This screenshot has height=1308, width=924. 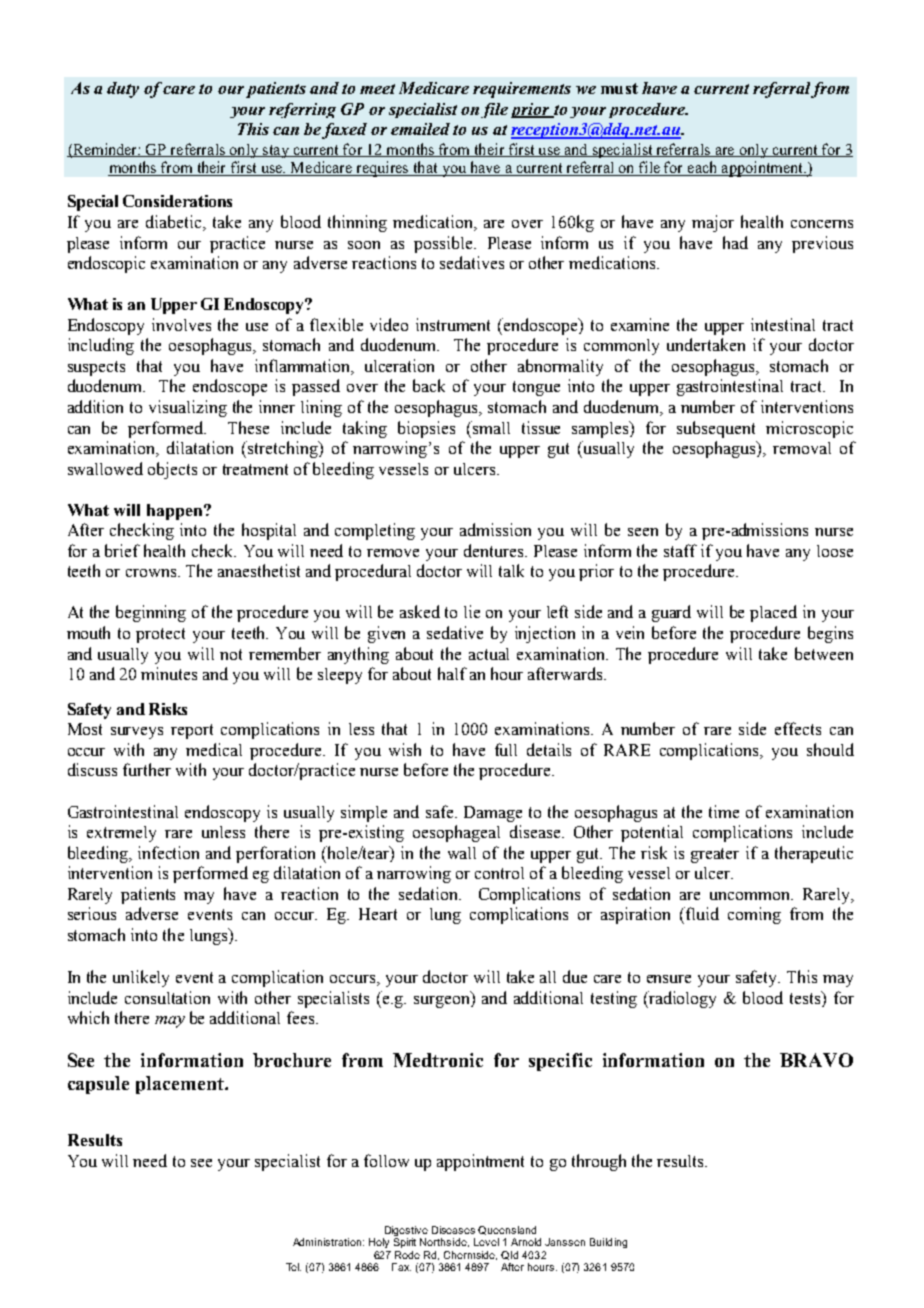 I want to click on tests, so click(x=806, y=997).
